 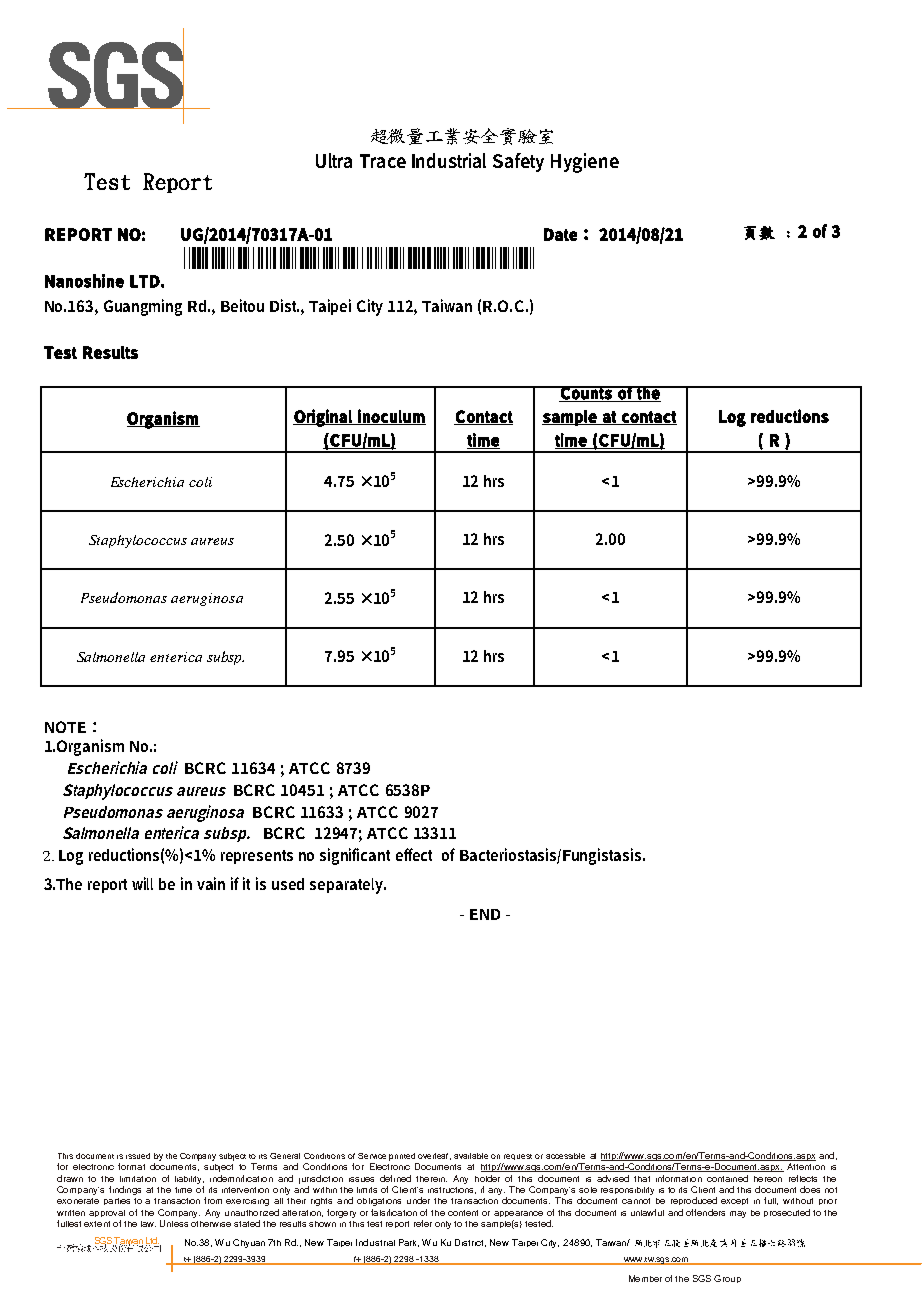 I want to click on significant, so click(x=355, y=856).
